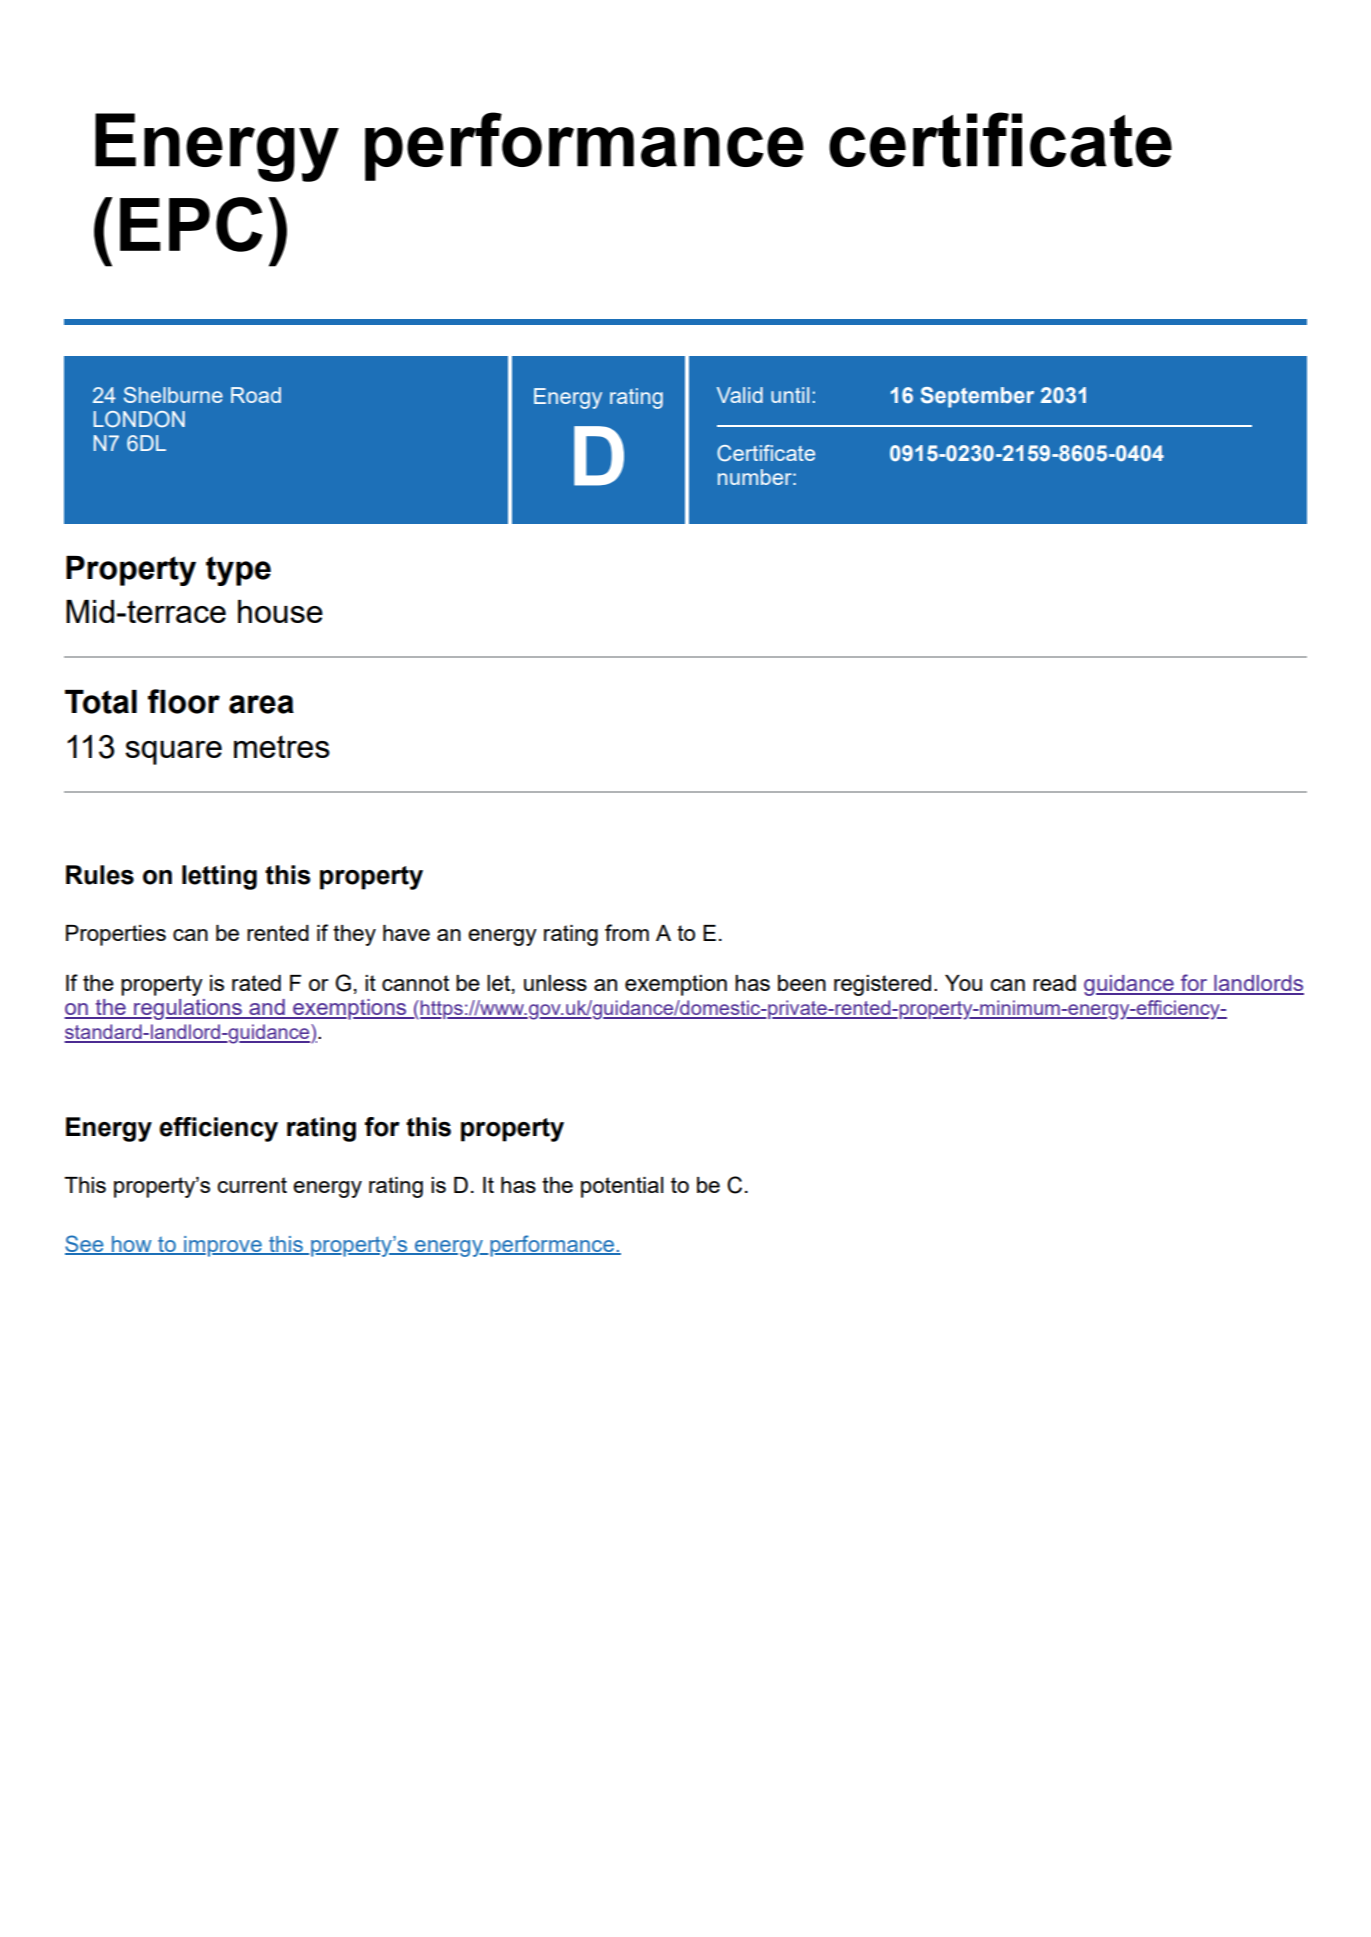 The height and width of the document is (1937, 1371). I want to click on square, so click(173, 753).
